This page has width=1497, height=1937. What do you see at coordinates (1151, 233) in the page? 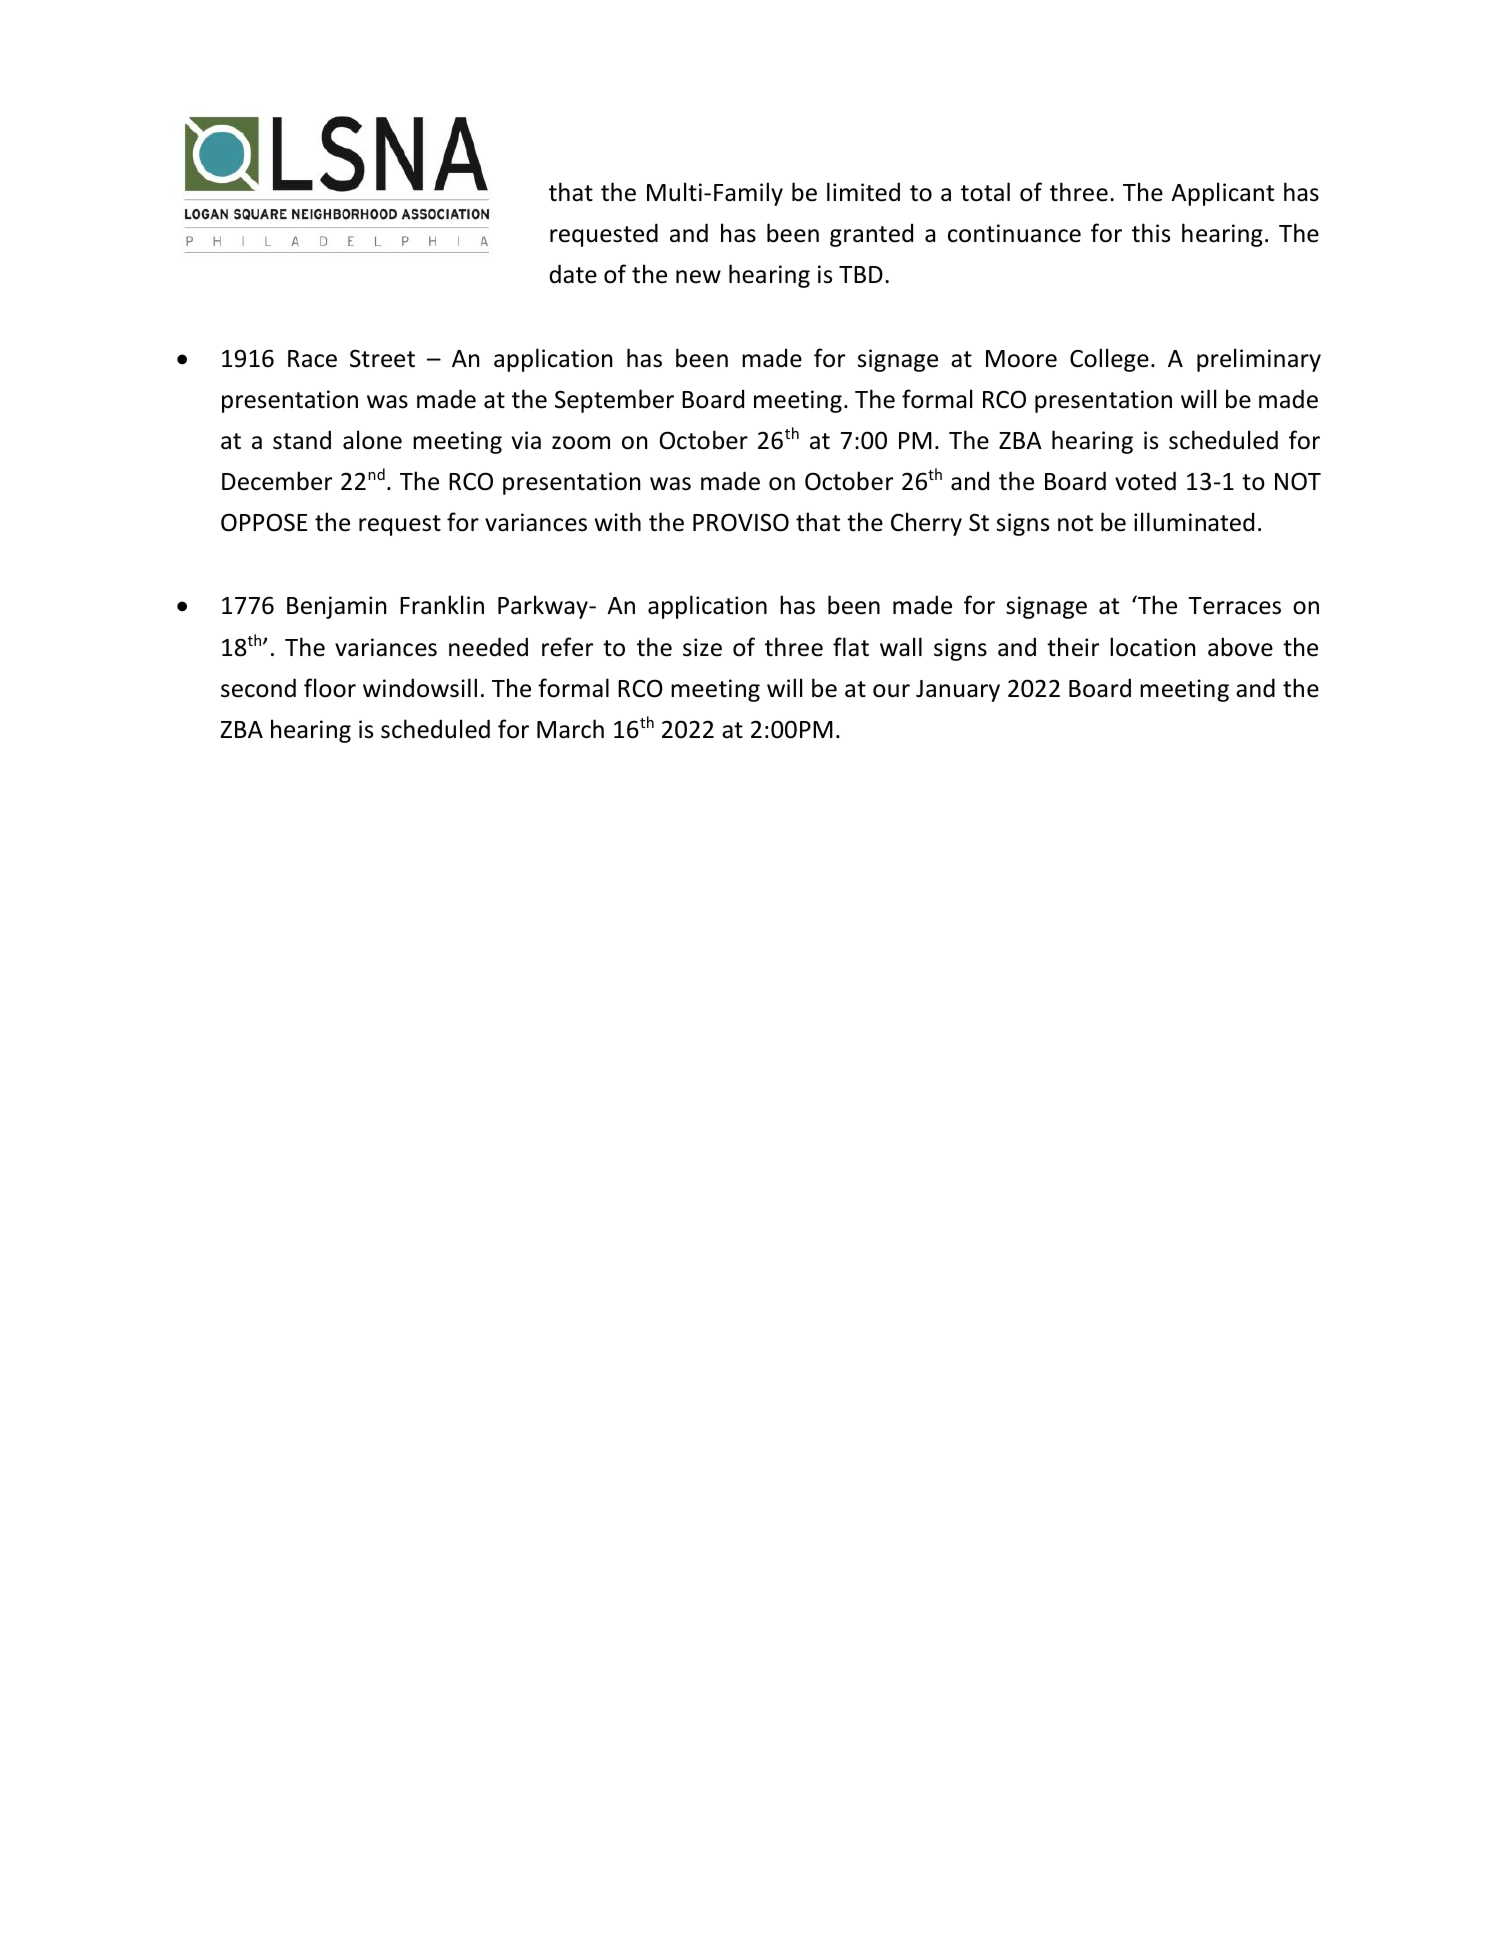
I see `this` at bounding box center [1151, 233].
